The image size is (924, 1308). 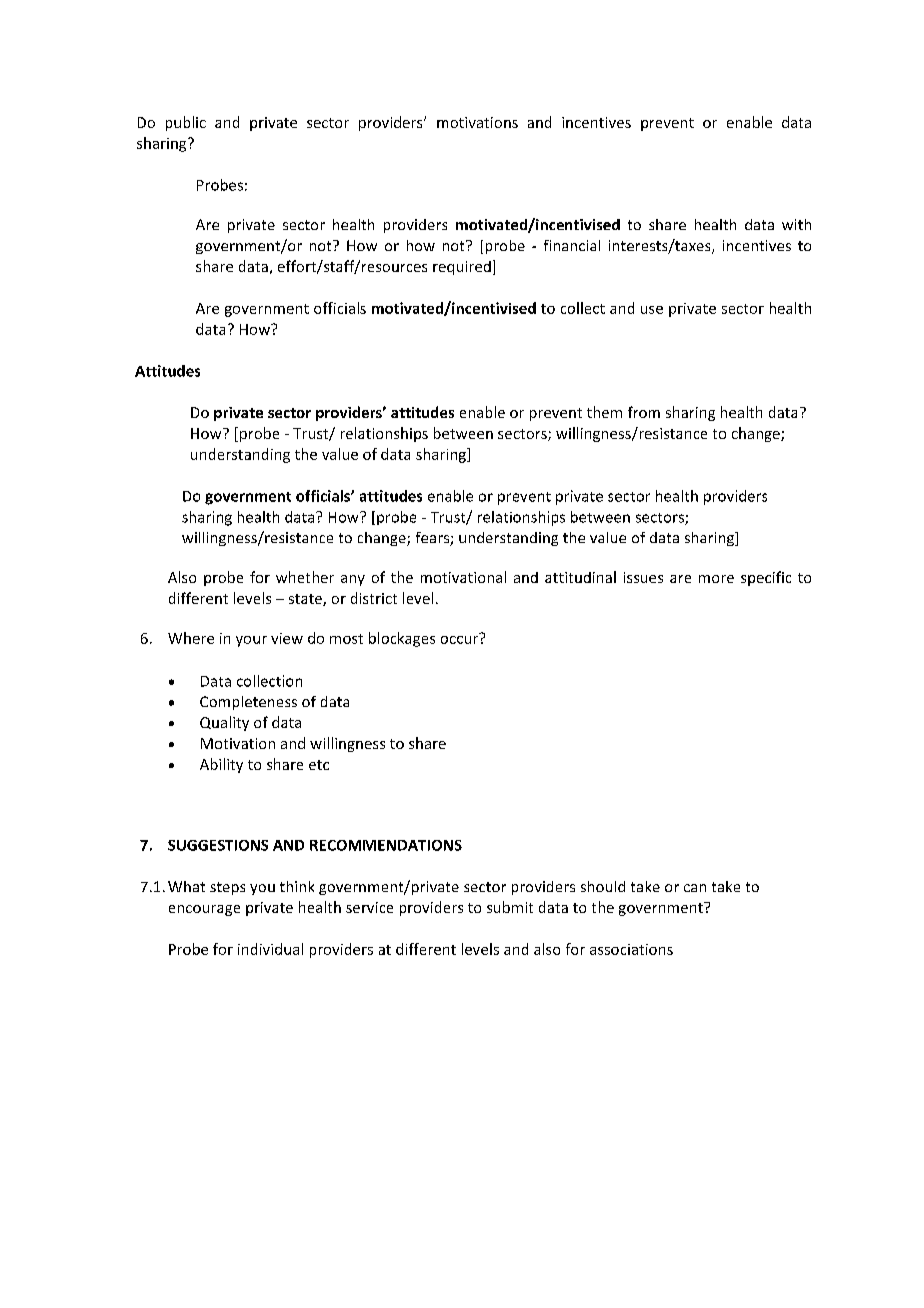 I want to click on submit, so click(x=510, y=907).
